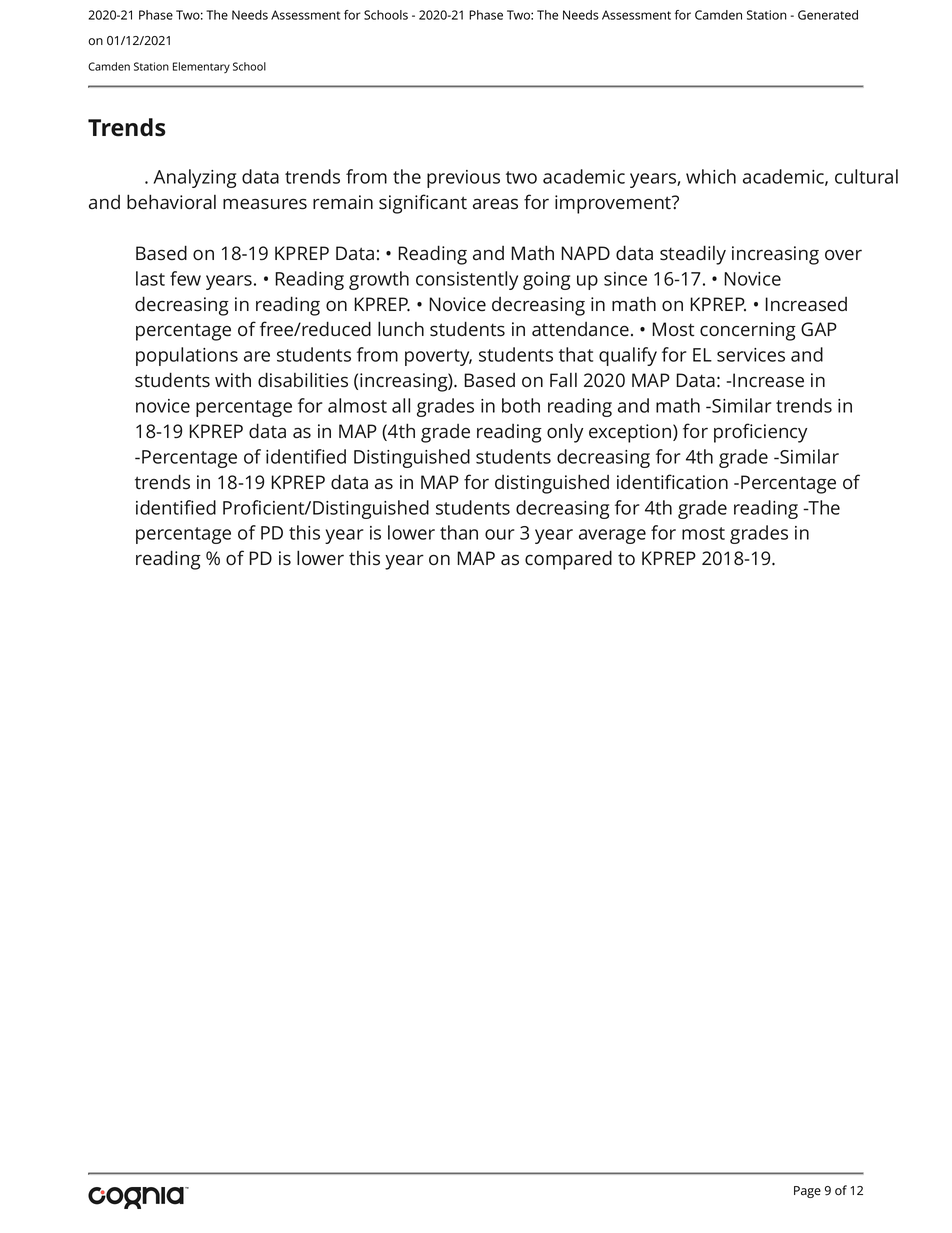 The image size is (952, 1233). Describe the element at coordinates (828, 15) in the screenshot. I see `Generated` at that location.
